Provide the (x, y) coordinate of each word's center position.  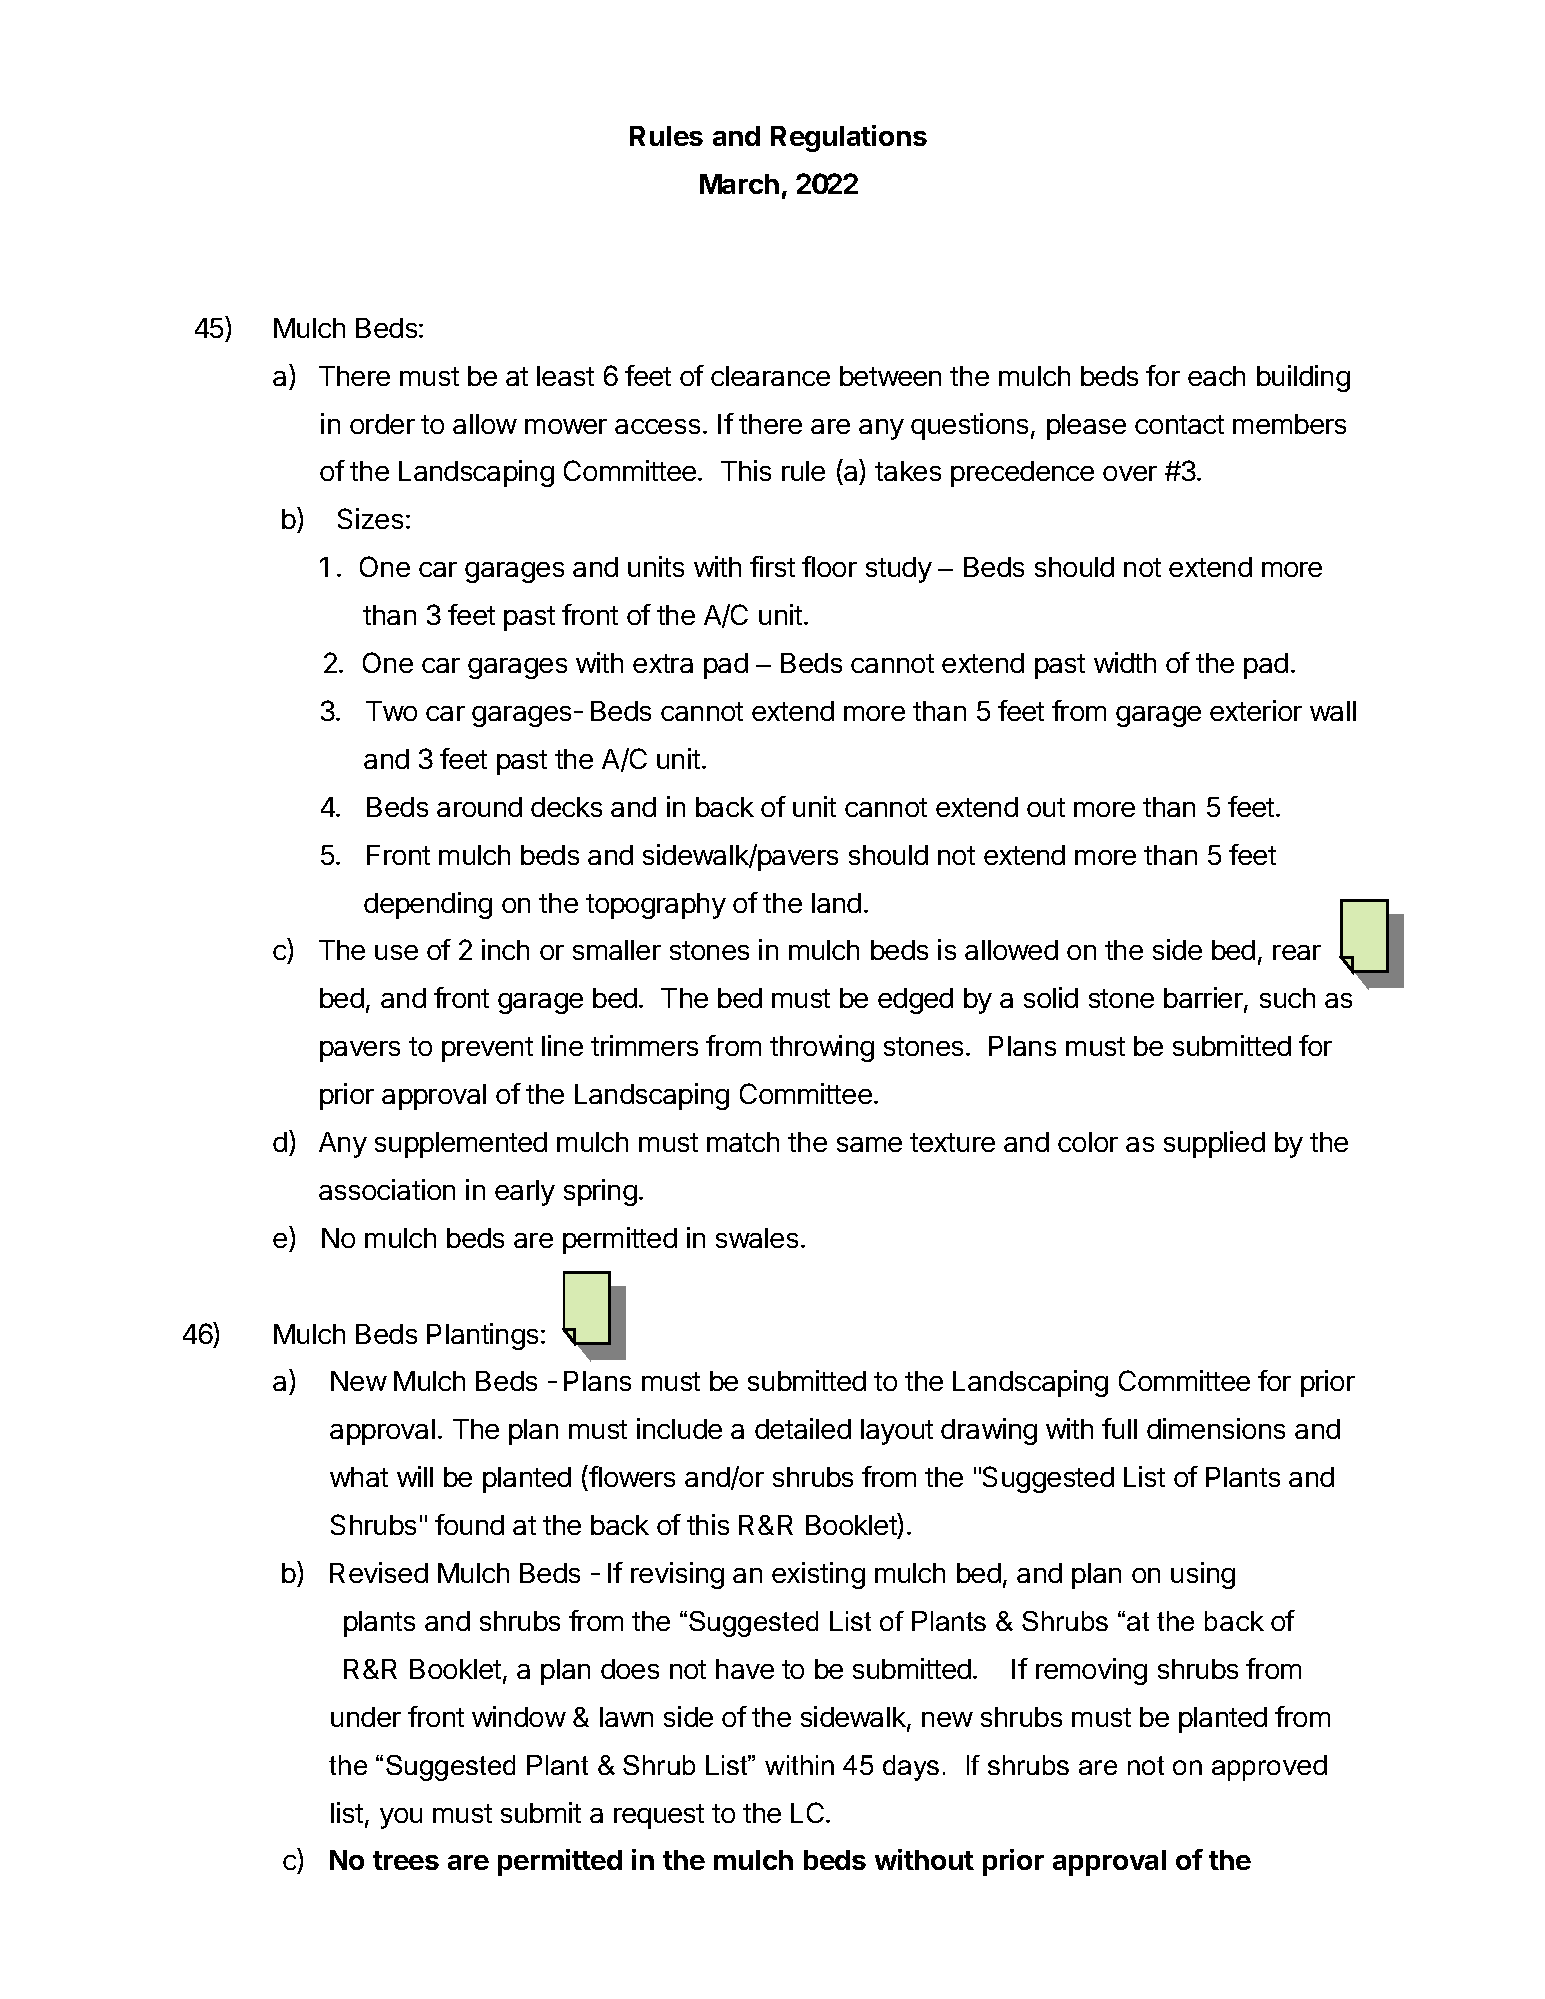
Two (391, 711)
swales (757, 1238)
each (1216, 376)
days (911, 1768)
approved (1269, 1768)
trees (406, 1860)
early (525, 1193)
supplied (1214, 1144)
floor (829, 566)
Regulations (849, 138)
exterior (1256, 710)
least (565, 376)
